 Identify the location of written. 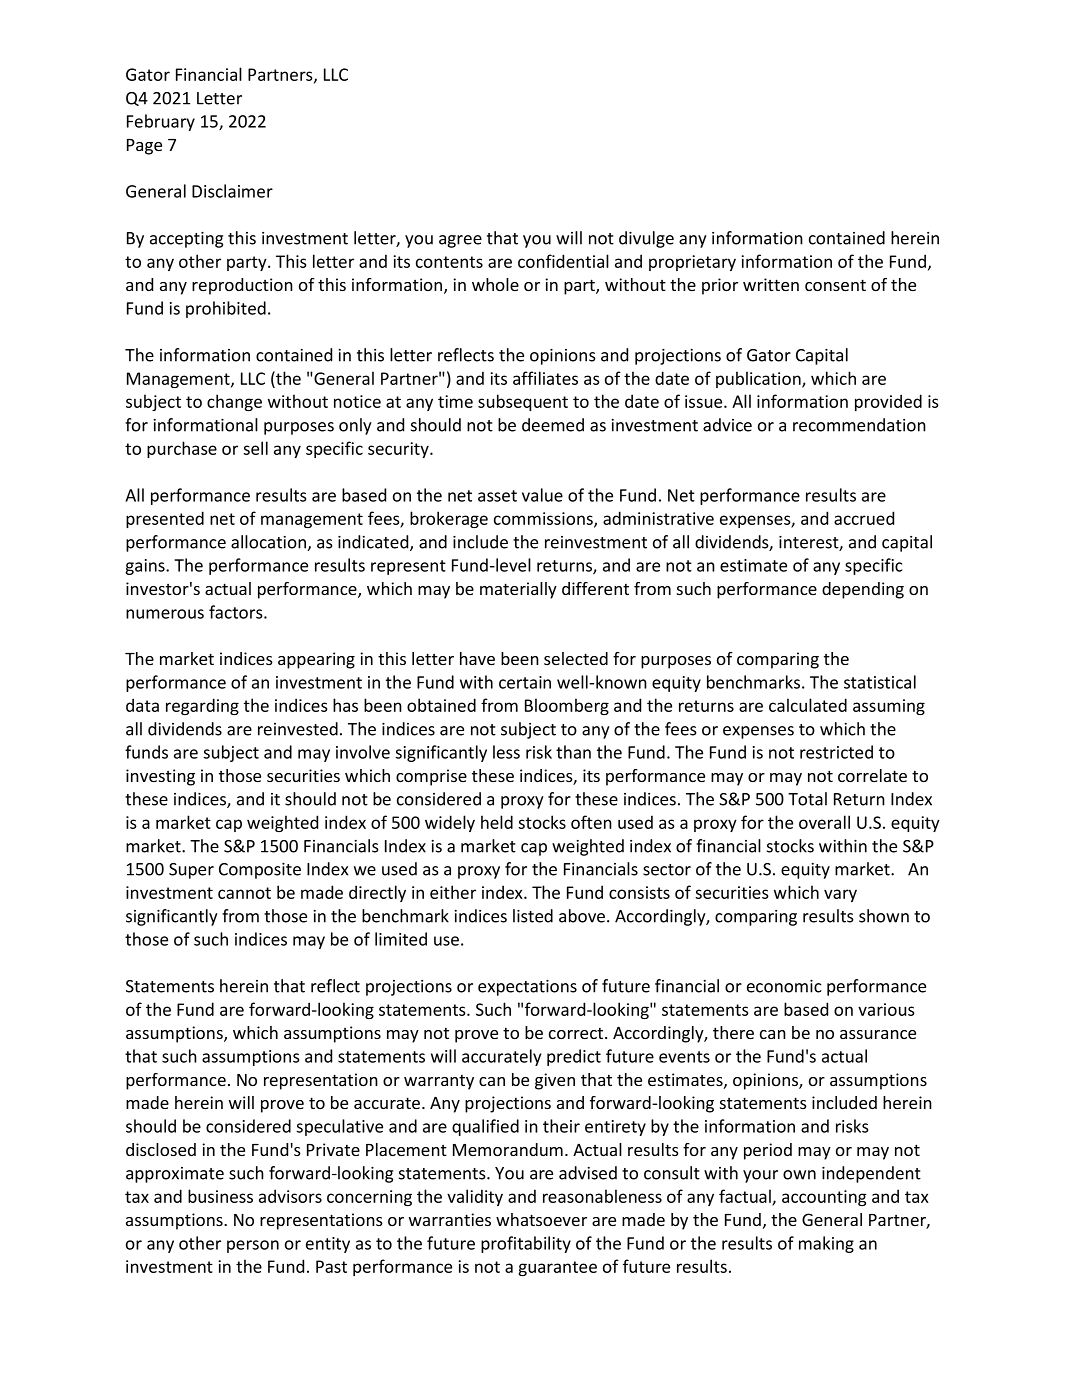
(771, 284).
